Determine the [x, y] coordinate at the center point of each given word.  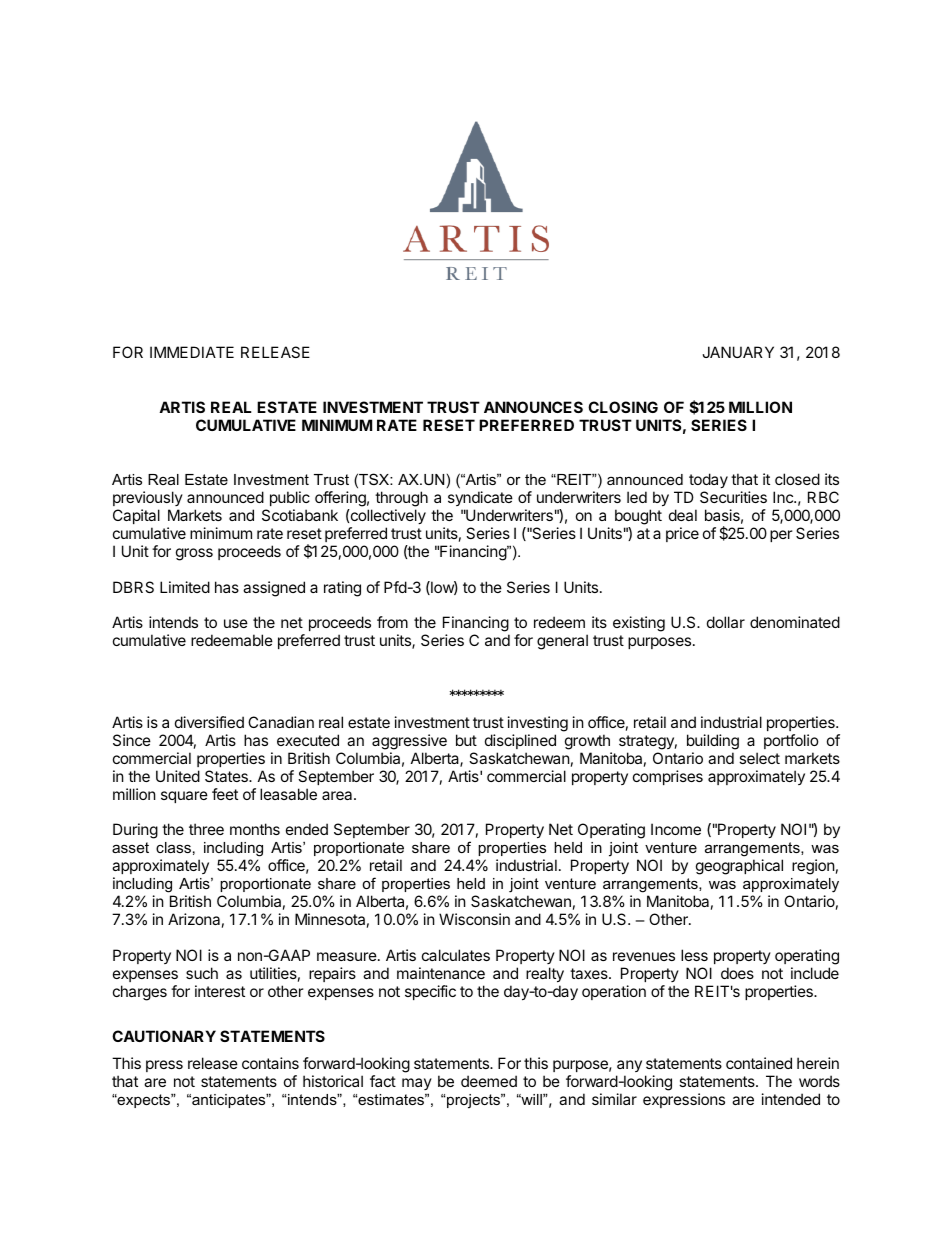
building [713, 742]
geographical [739, 867]
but [466, 740]
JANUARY [738, 352]
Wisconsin [474, 919]
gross [194, 554]
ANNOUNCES [533, 407]
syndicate [480, 498]
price [682, 534]
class [173, 847]
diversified [209, 722]
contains [270, 1063]
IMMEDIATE [192, 352]
